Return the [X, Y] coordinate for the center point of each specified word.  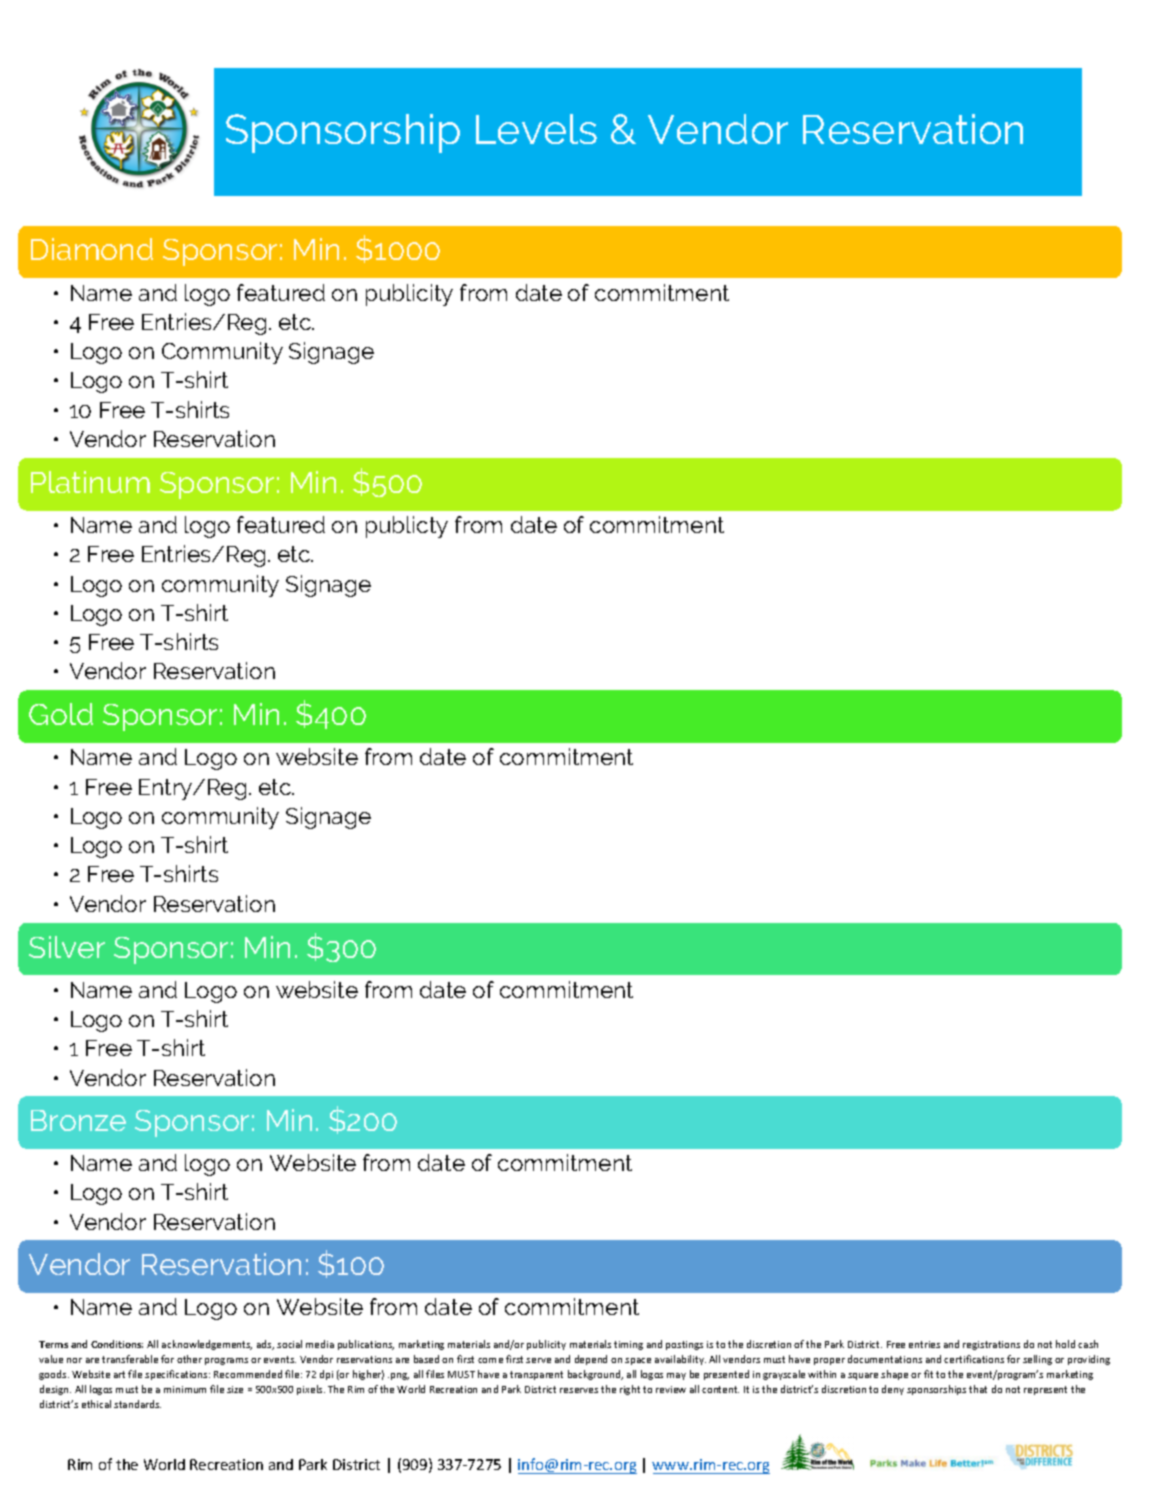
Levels [536, 129]
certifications [974, 1359]
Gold [61, 714]
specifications [177, 1375]
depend [591, 1360]
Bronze [78, 1120]
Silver [67, 947]
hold [1065, 1344]
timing [628, 1345]
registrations [991, 1345]
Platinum [90, 482]
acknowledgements [207, 1345]
